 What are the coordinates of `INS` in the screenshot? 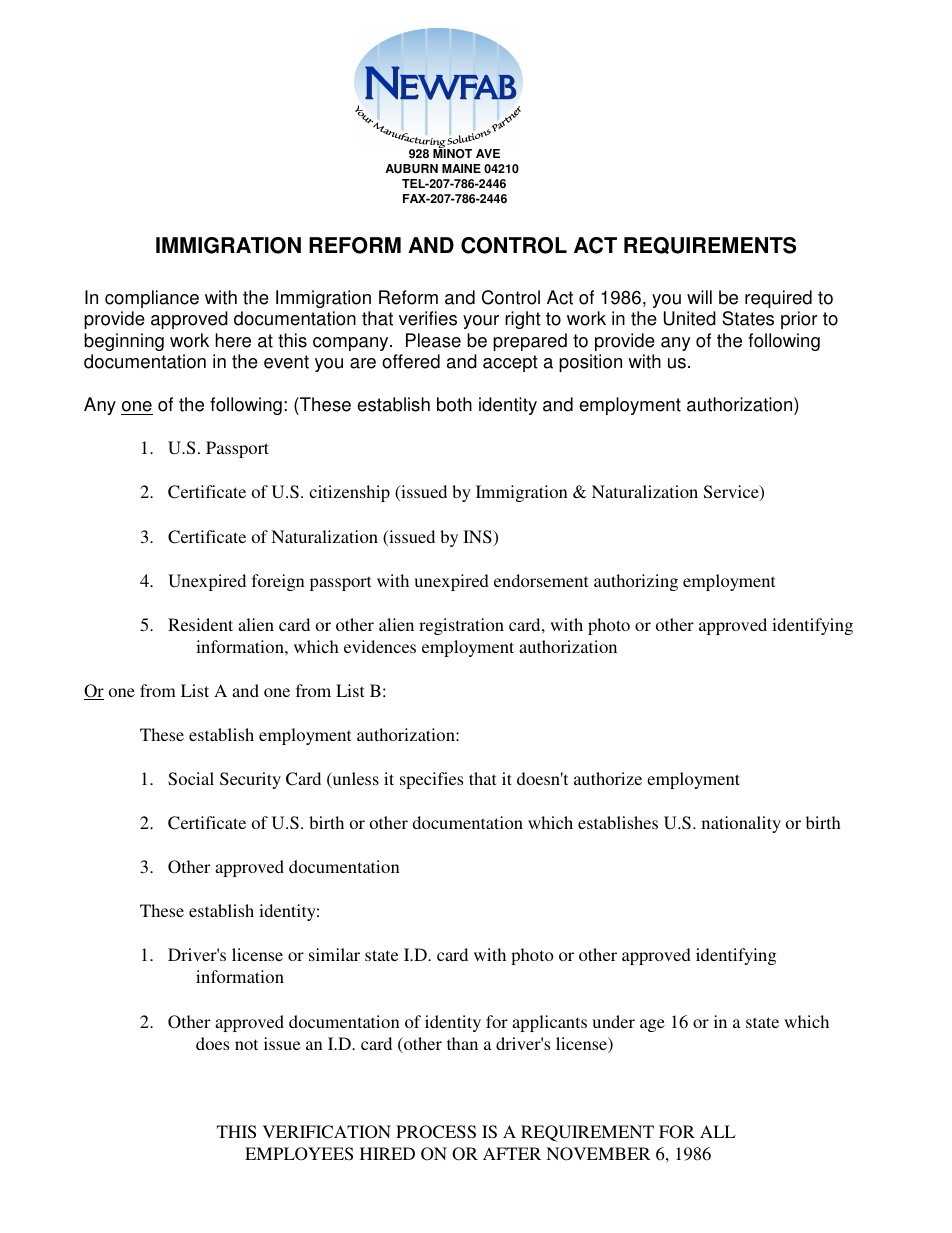 It's located at (478, 538).
